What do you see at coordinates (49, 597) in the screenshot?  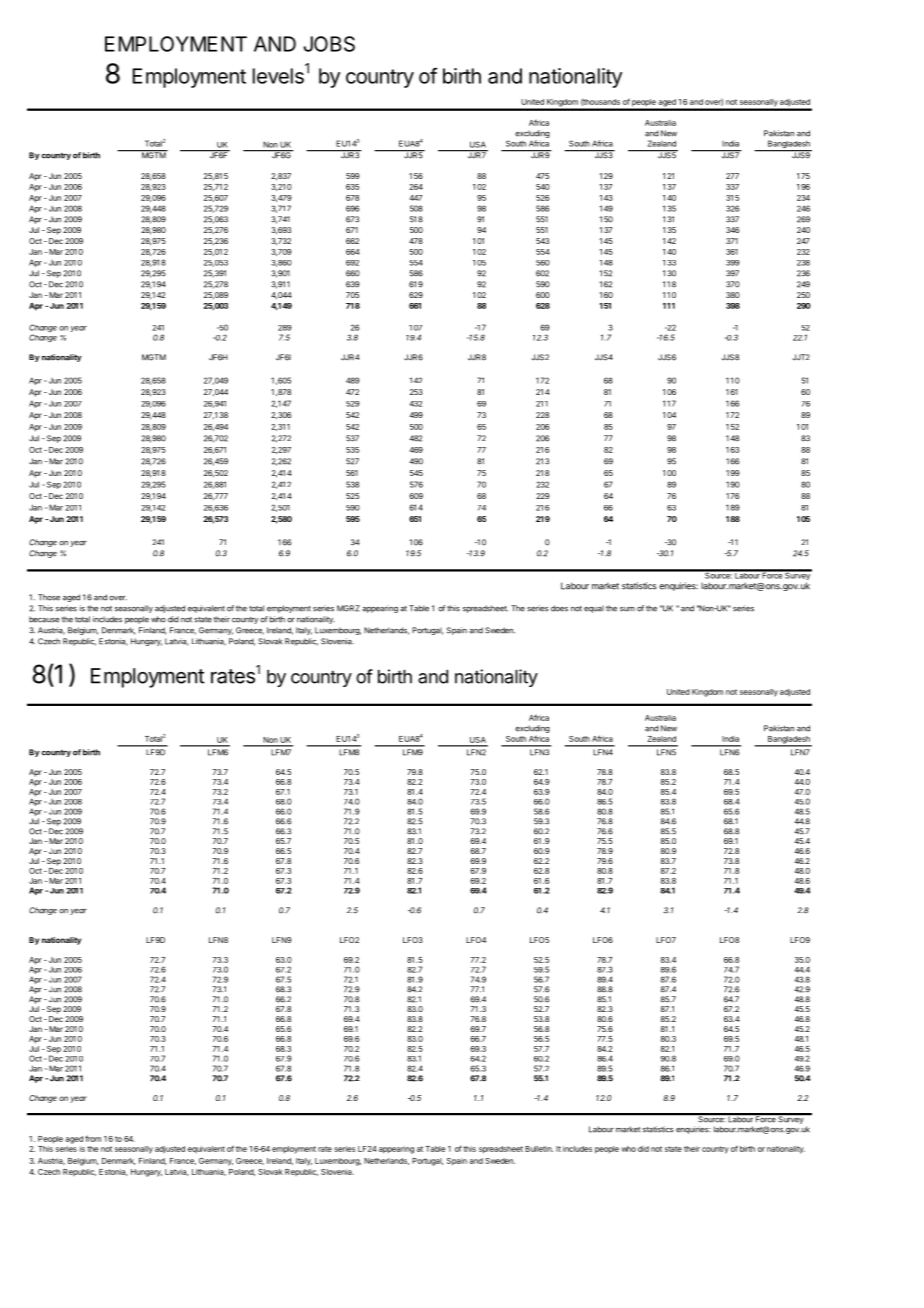 I see `Those` at bounding box center [49, 597].
